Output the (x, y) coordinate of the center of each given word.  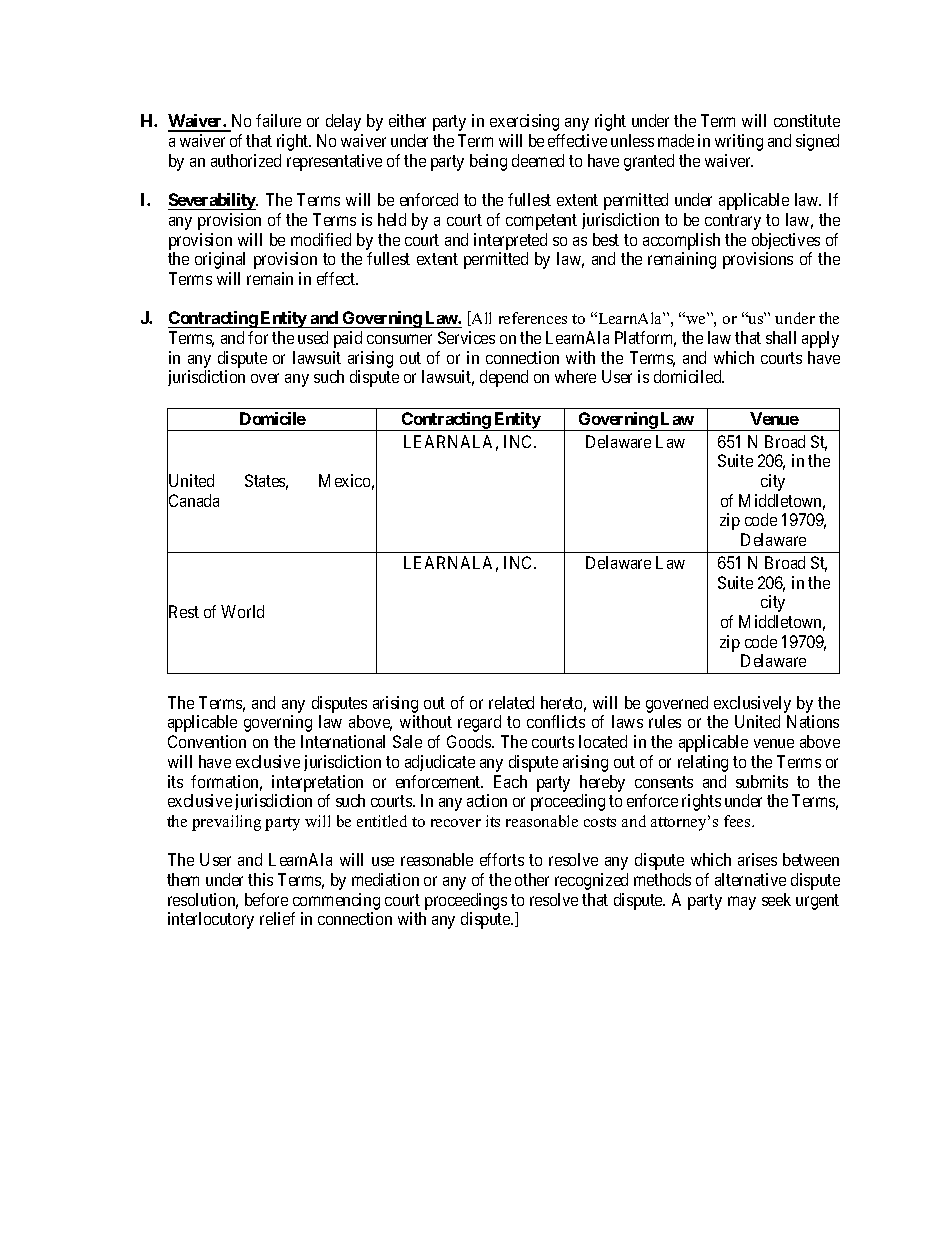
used (313, 337)
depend (504, 378)
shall (781, 337)
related (511, 702)
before (266, 899)
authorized (246, 160)
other (532, 879)
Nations (813, 721)
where (575, 376)
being (488, 162)
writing (739, 142)
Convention (207, 741)
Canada (193, 501)
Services (466, 337)
